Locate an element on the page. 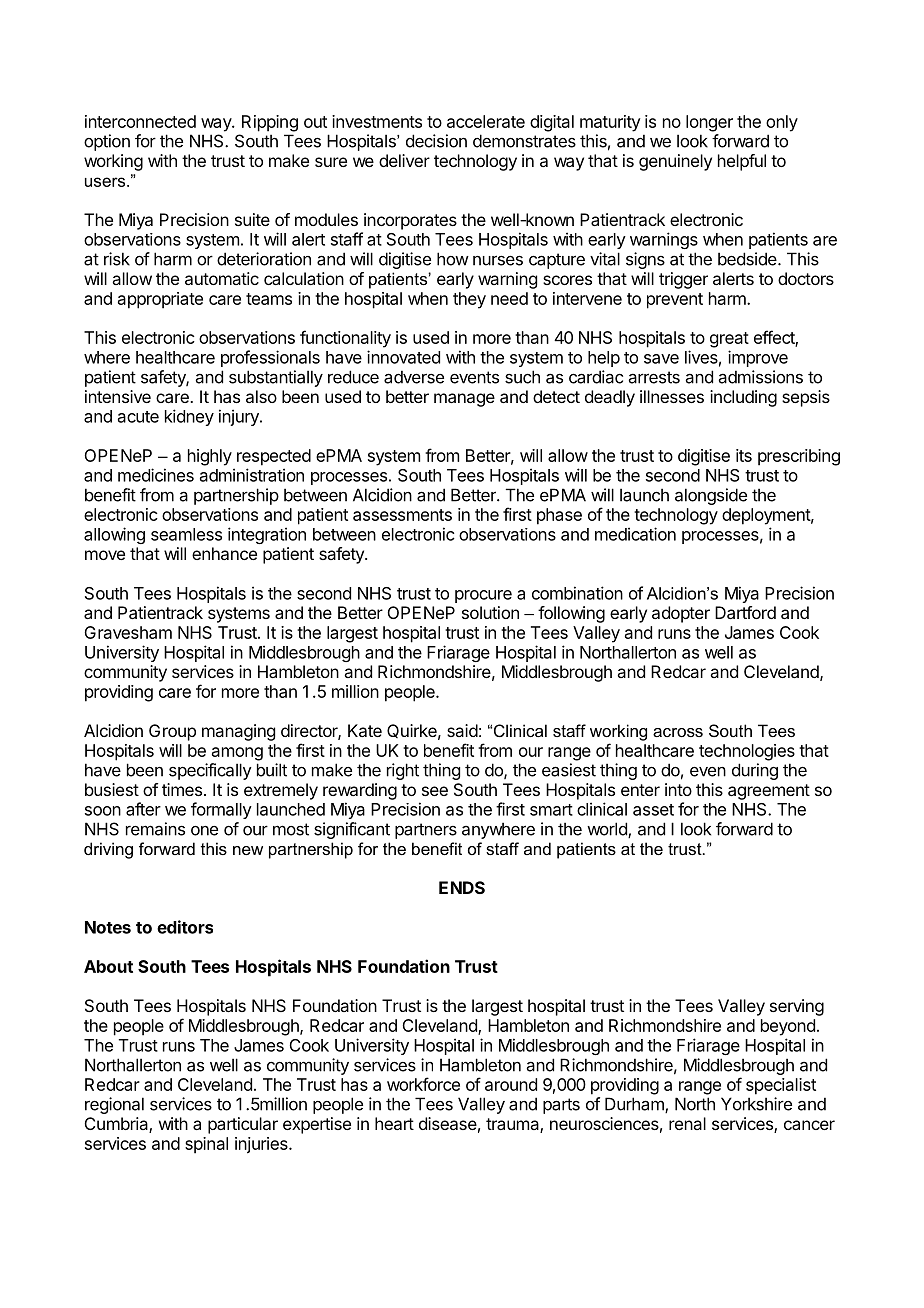 The width and height of the image is (924, 1308). alongside is located at coordinates (711, 496).
